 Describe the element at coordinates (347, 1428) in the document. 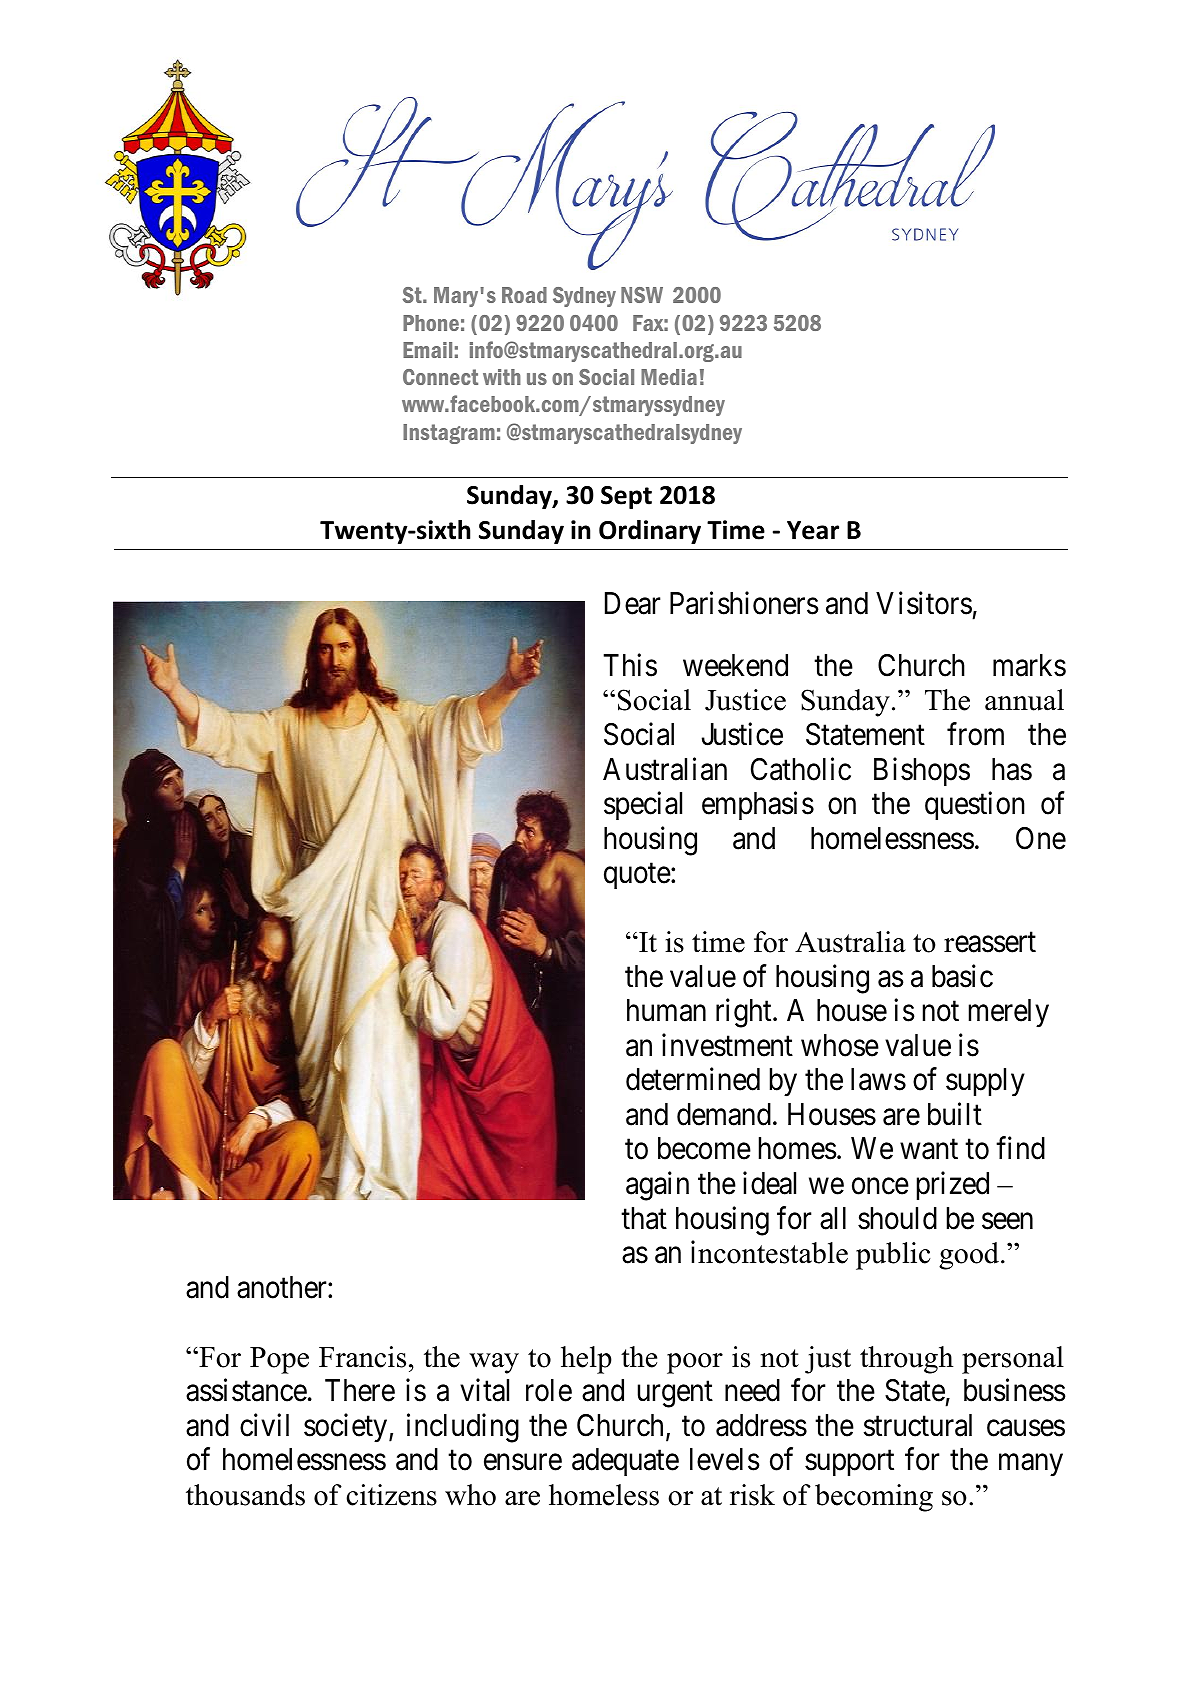

I see `society` at that location.
